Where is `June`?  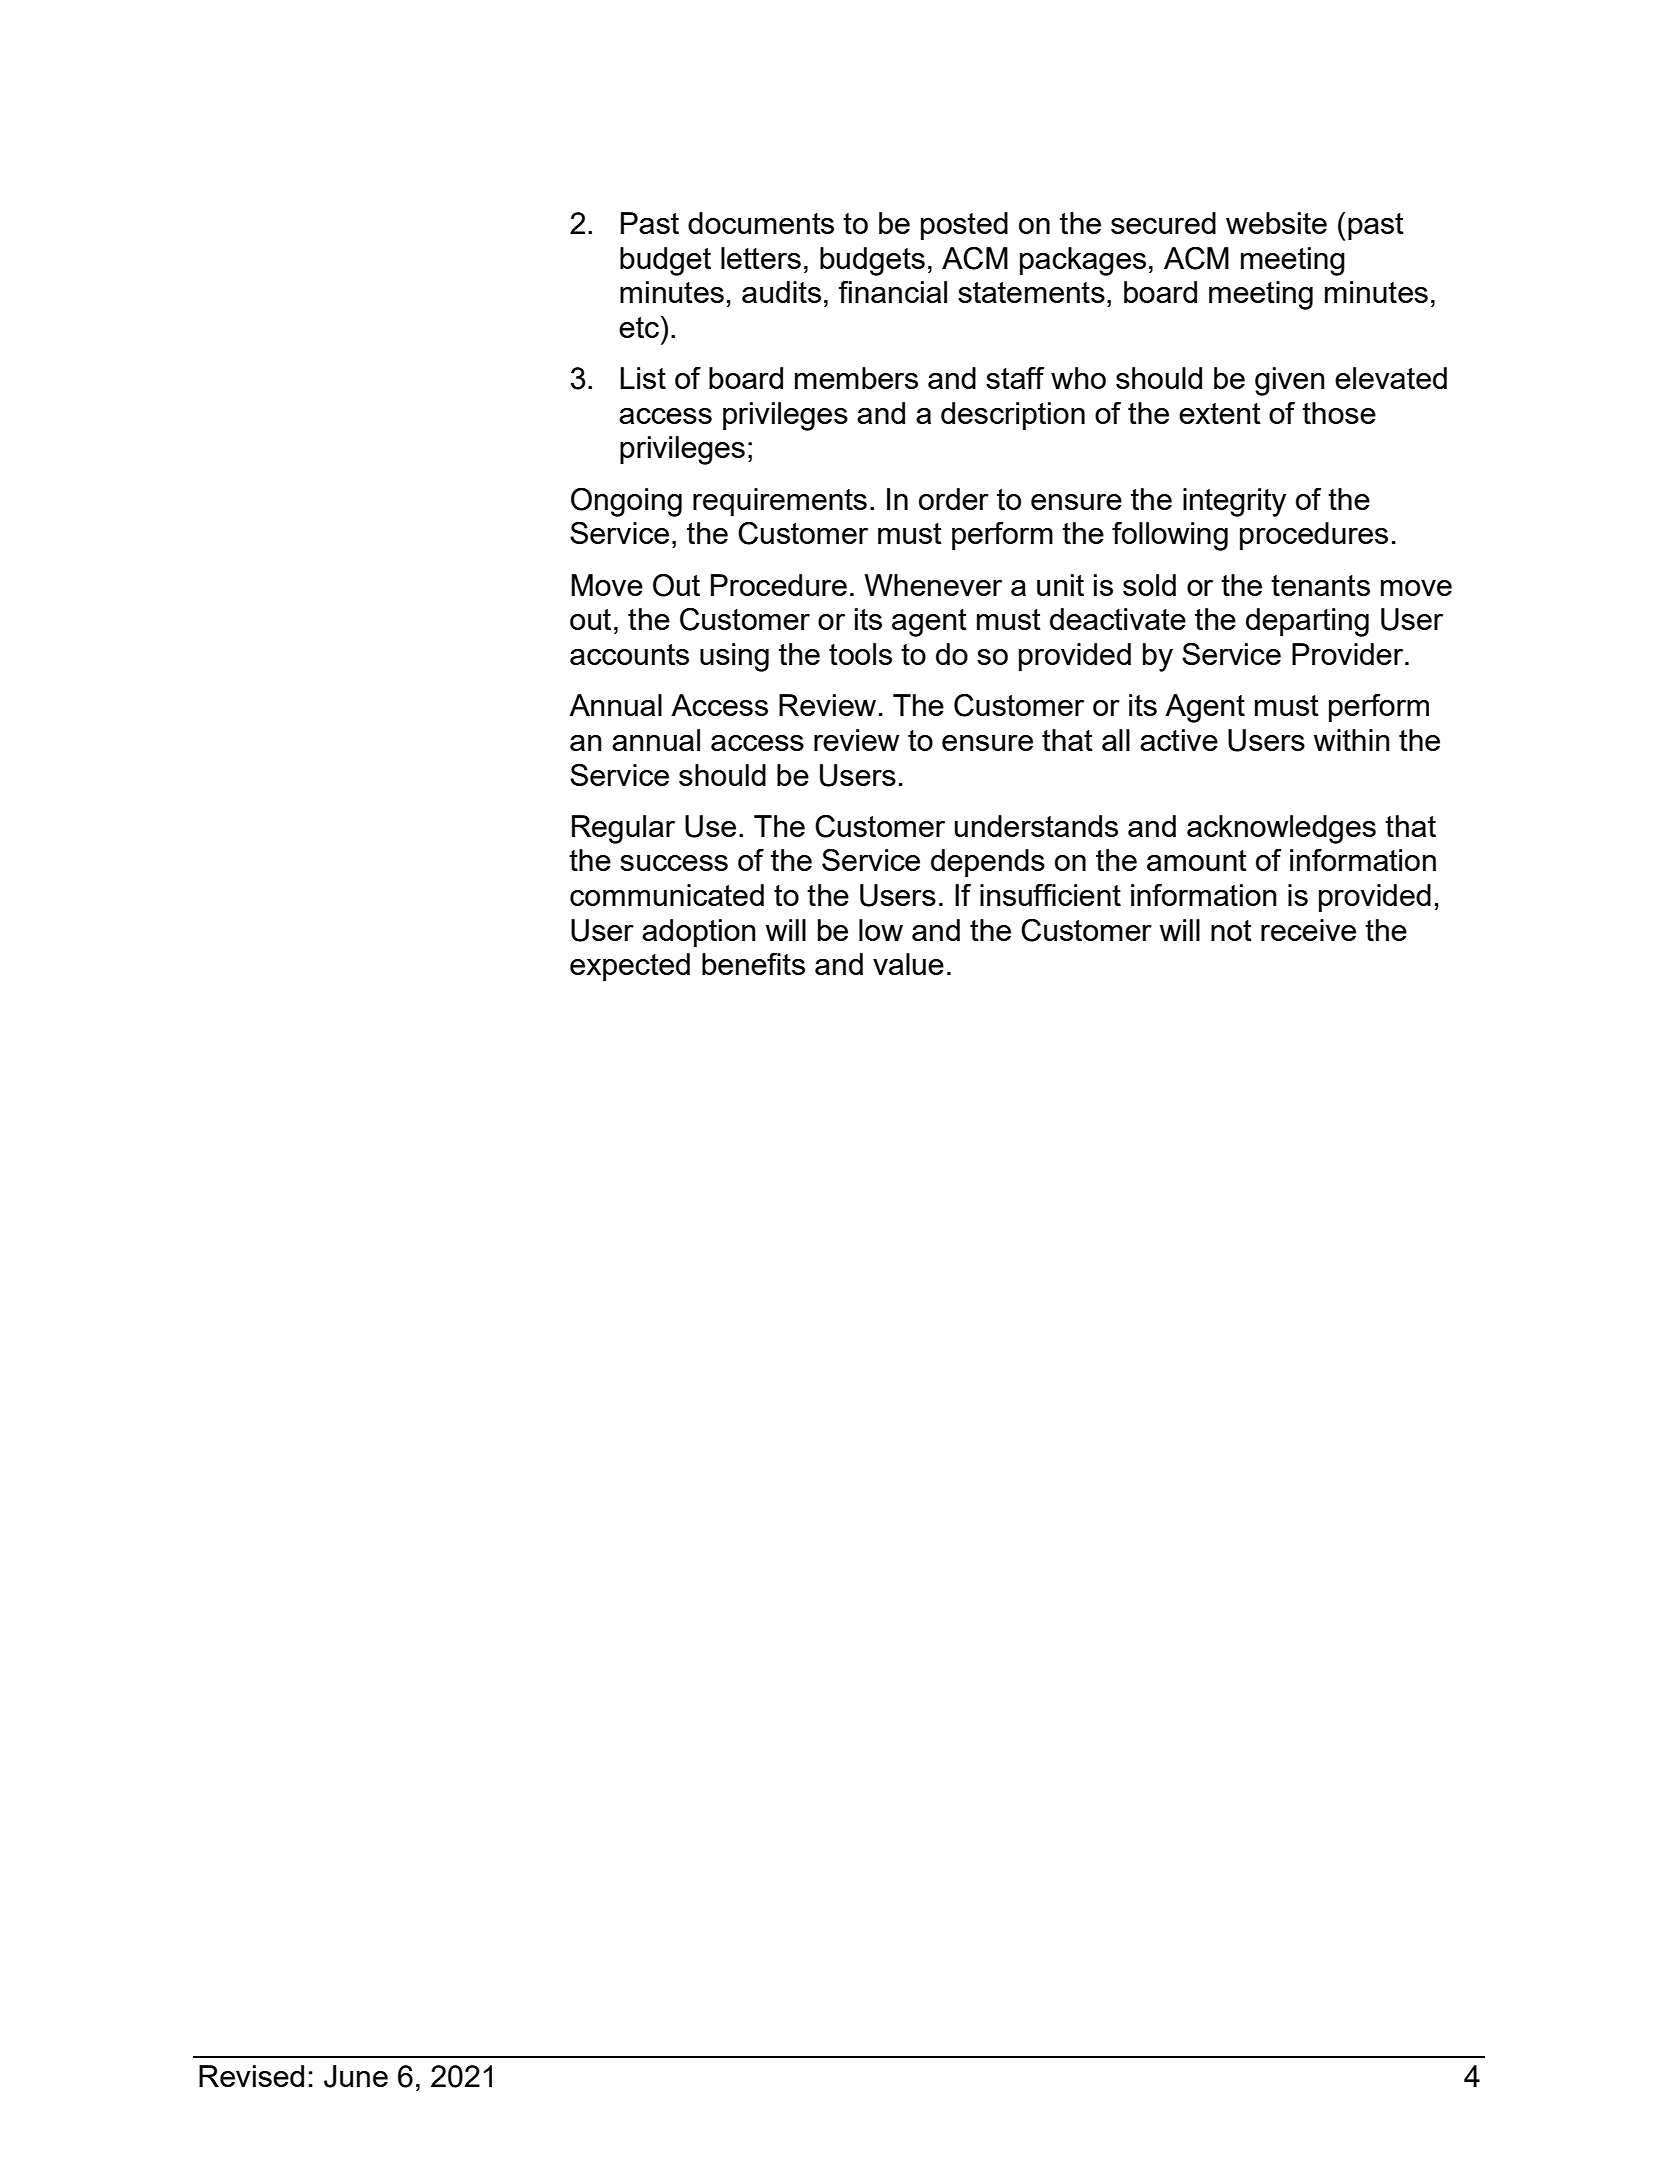
June is located at coordinates (356, 2076).
